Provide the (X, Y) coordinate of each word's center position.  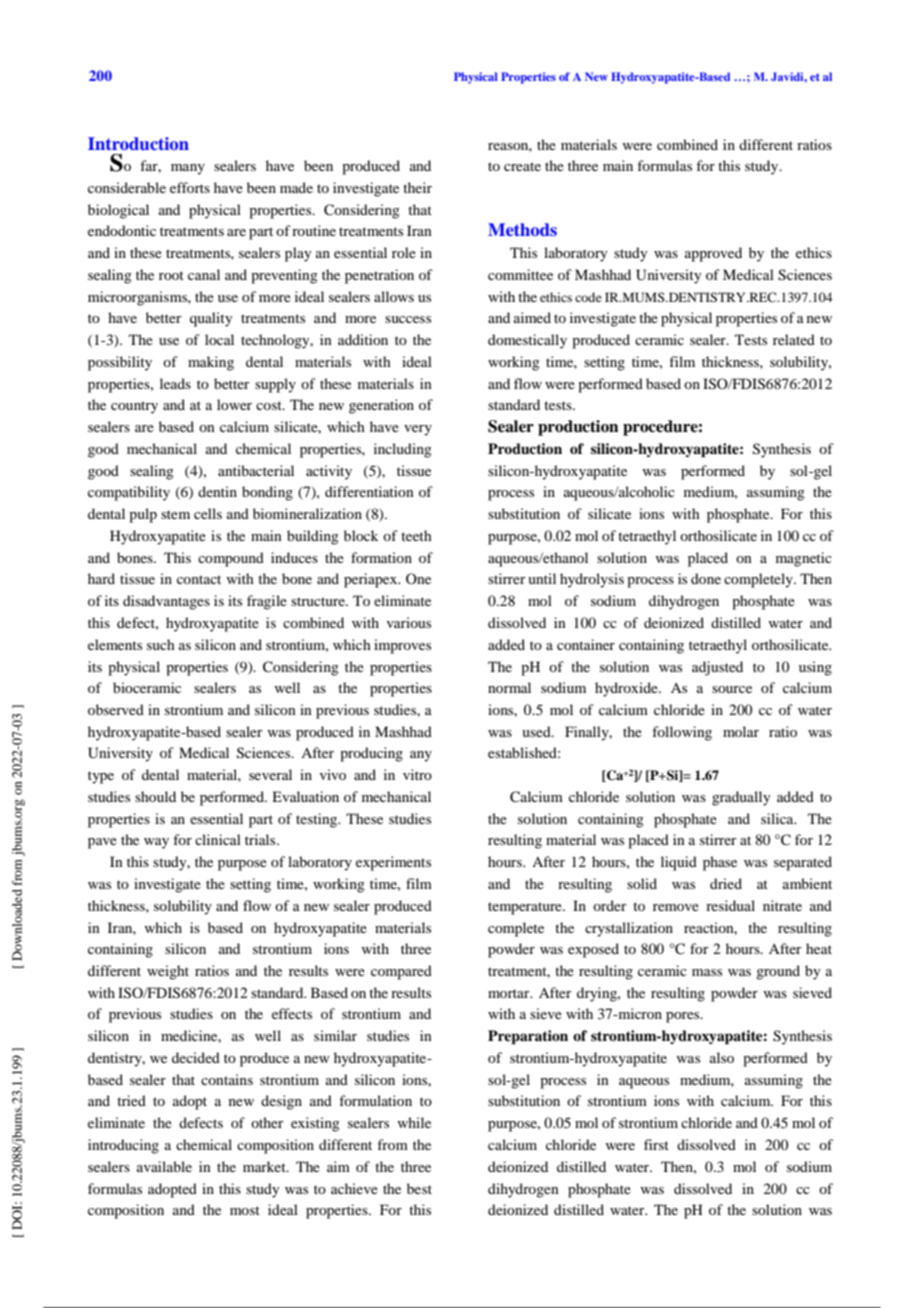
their (417, 187)
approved (713, 254)
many (188, 169)
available (164, 1166)
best (419, 1188)
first (656, 1144)
